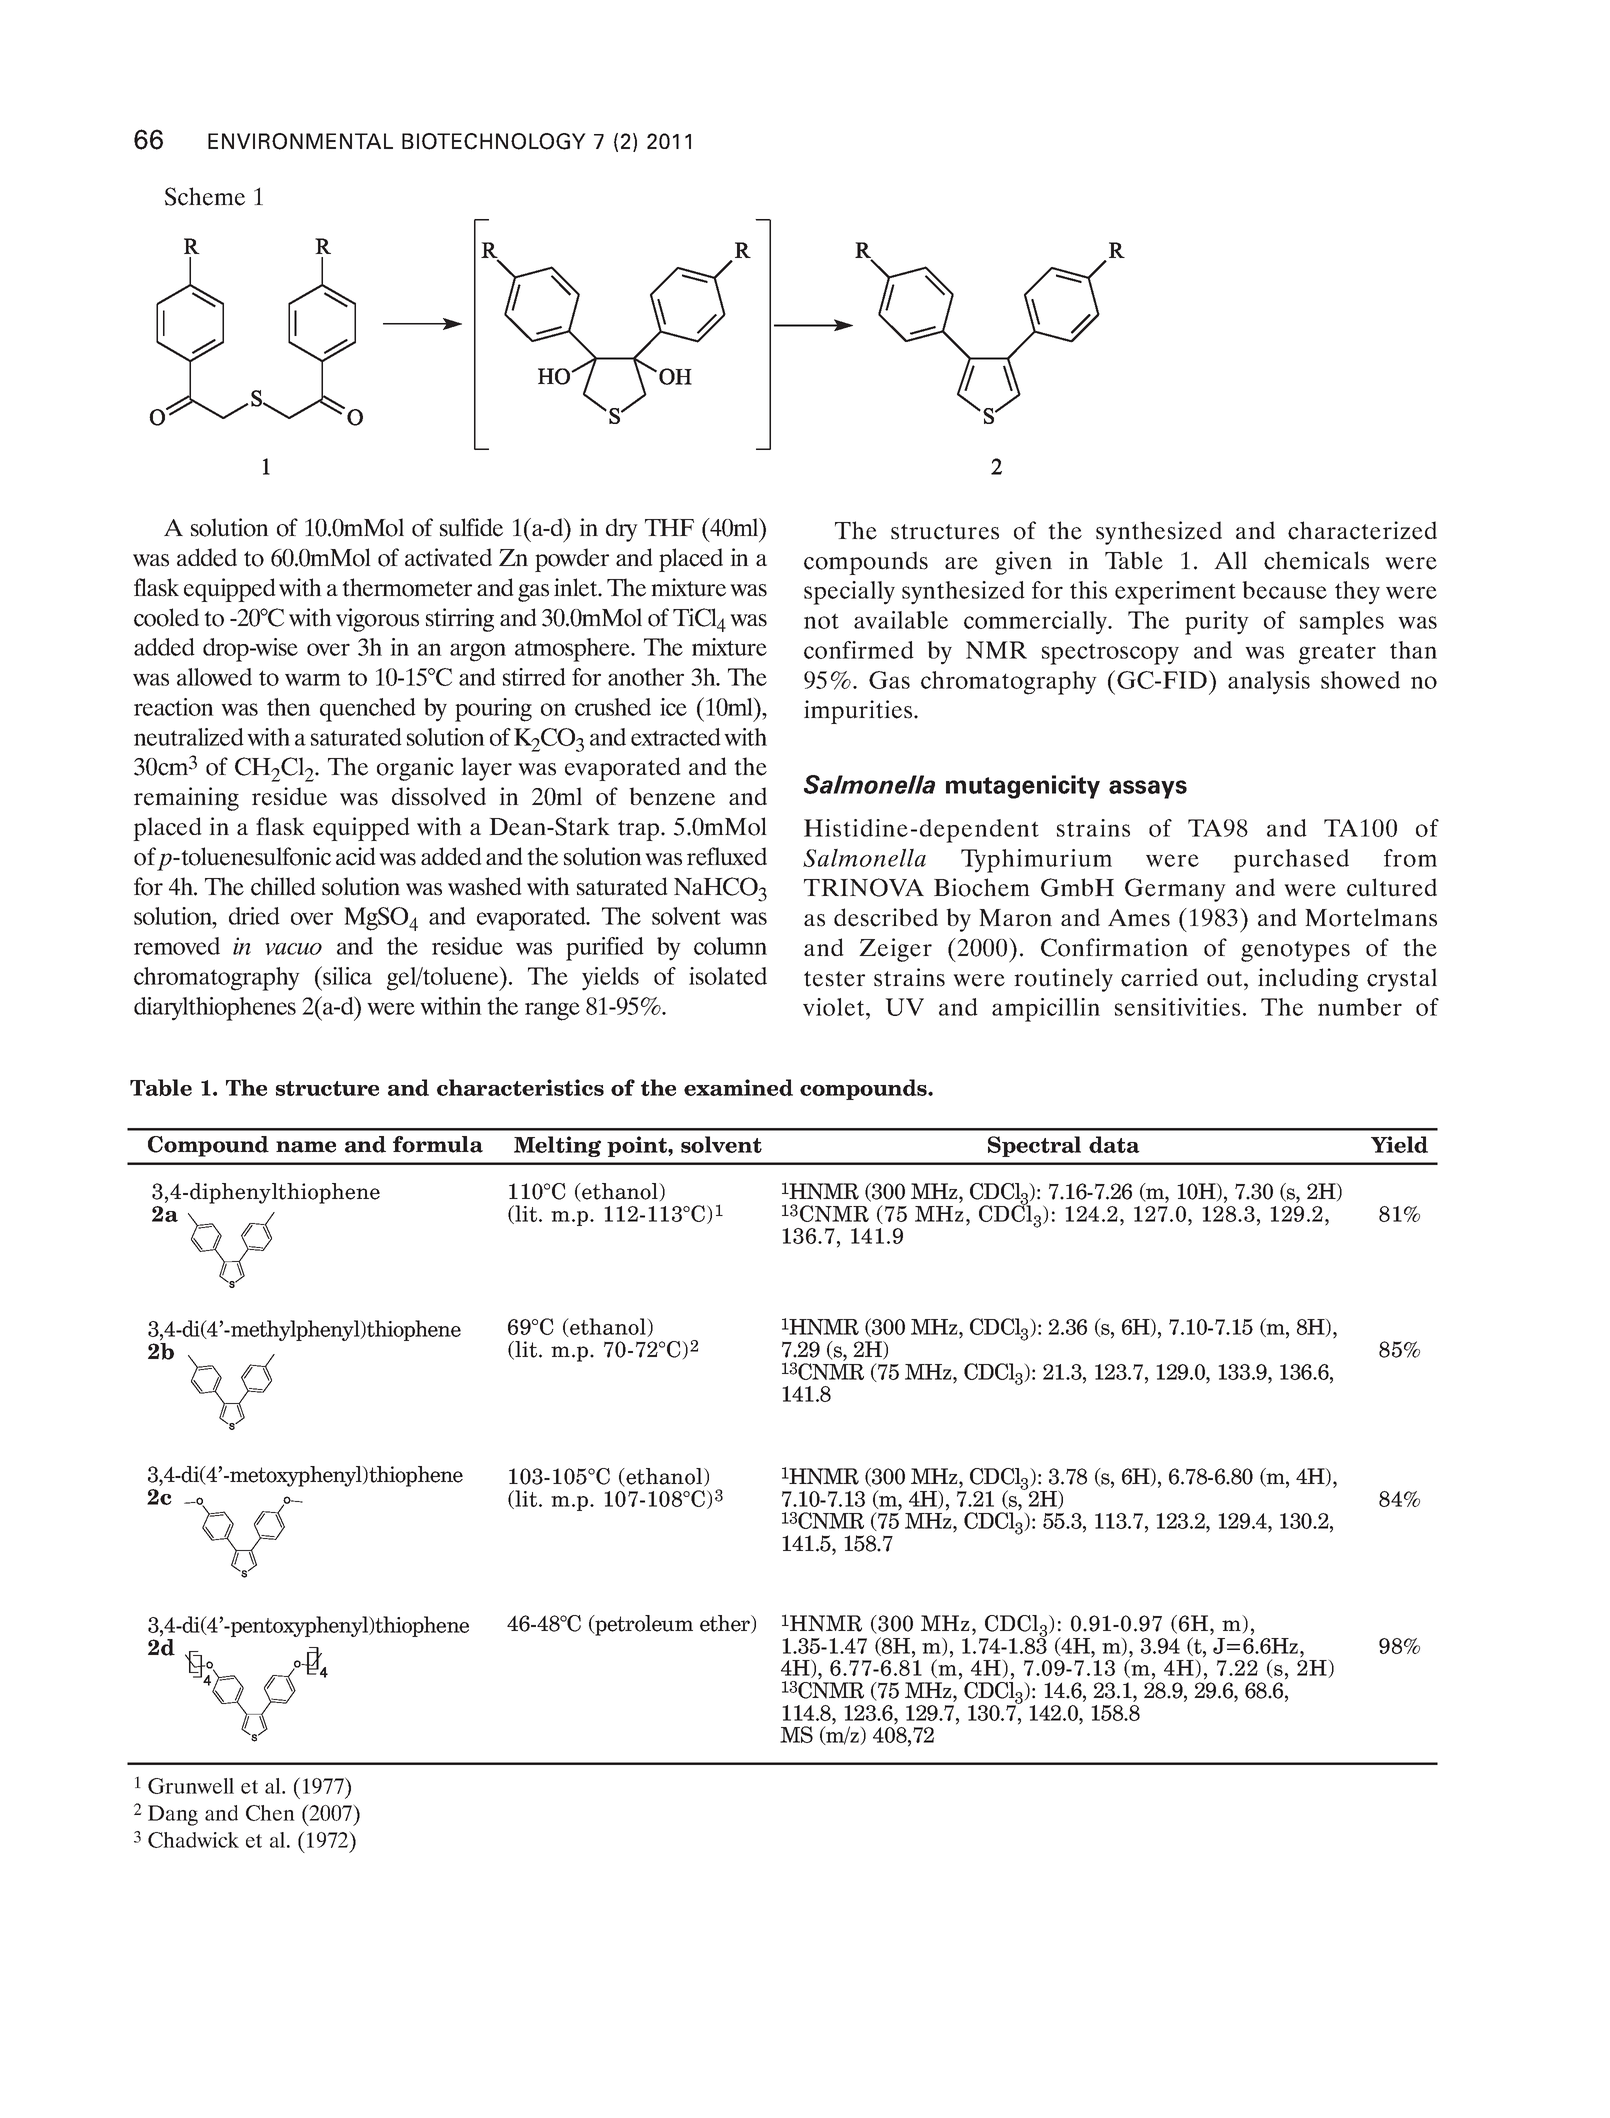 The image size is (1610, 2118). I want to click on because, so click(1284, 590).
